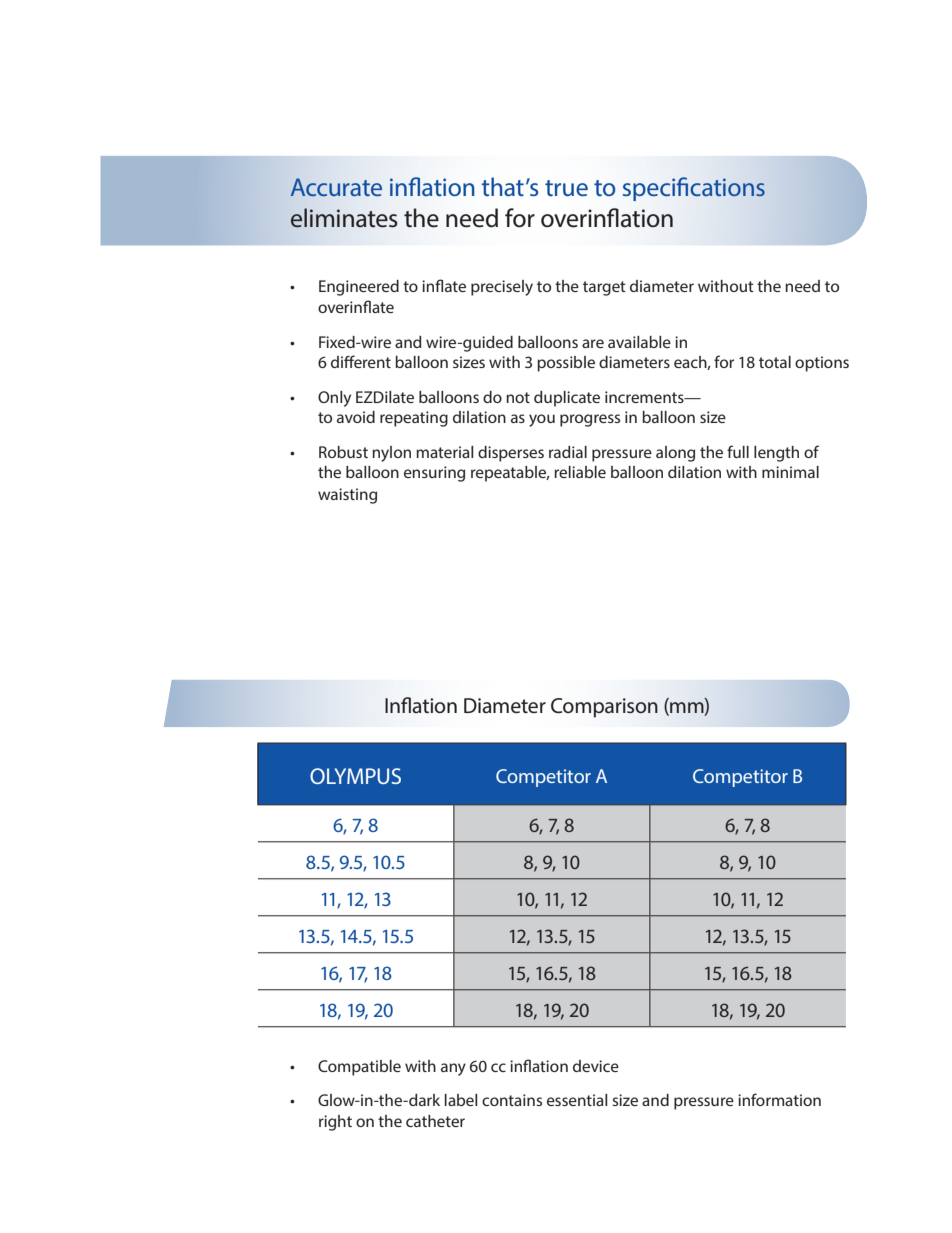  Describe the element at coordinates (566, 188) in the screenshot. I see `true` at that location.
